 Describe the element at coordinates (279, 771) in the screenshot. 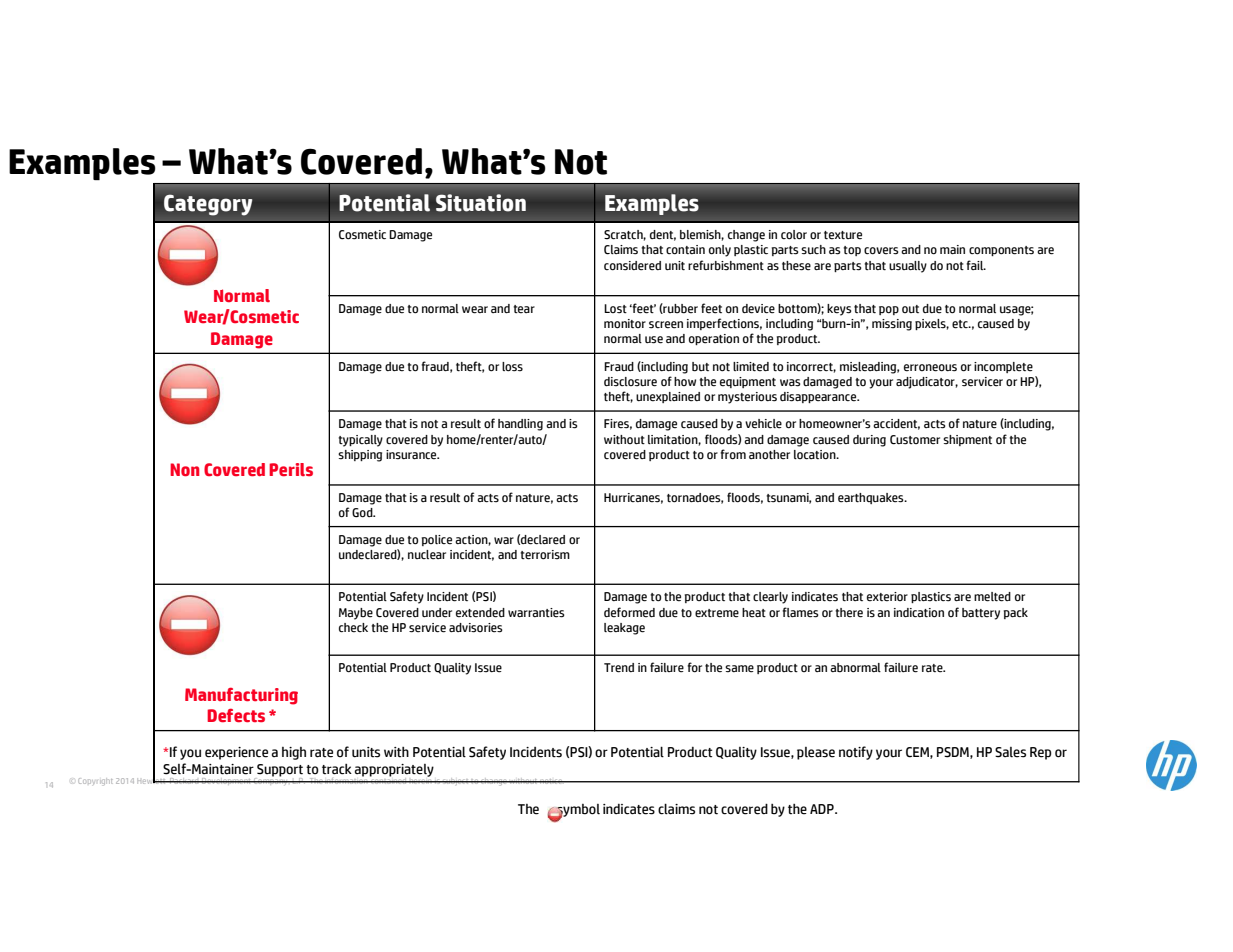

I see `Support` at that location.
